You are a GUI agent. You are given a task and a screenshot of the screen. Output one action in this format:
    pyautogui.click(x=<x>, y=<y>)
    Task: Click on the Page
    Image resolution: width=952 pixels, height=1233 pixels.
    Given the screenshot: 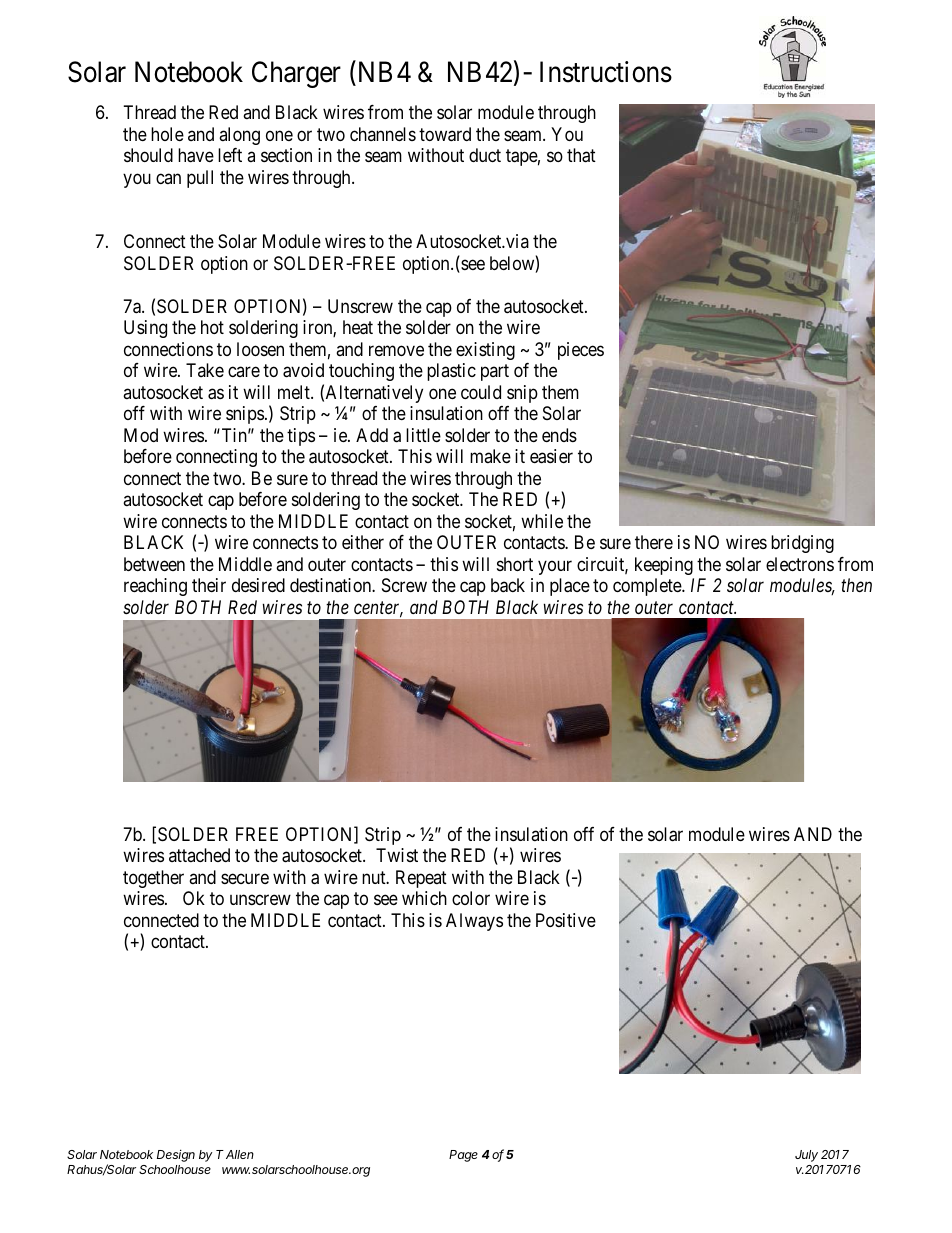 What is the action you would take?
    pyautogui.click(x=463, y=1156)
